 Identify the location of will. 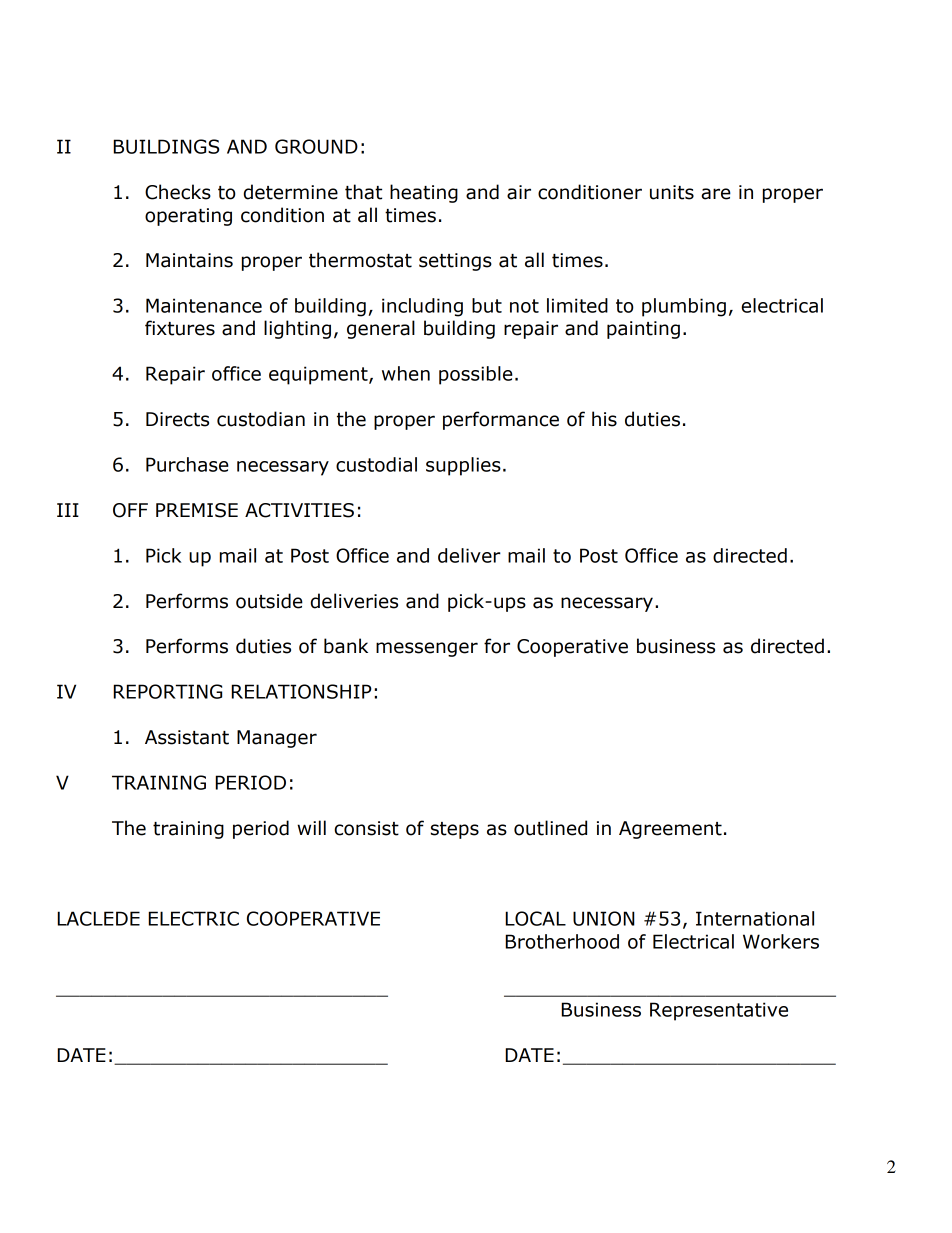
(311, 827).
